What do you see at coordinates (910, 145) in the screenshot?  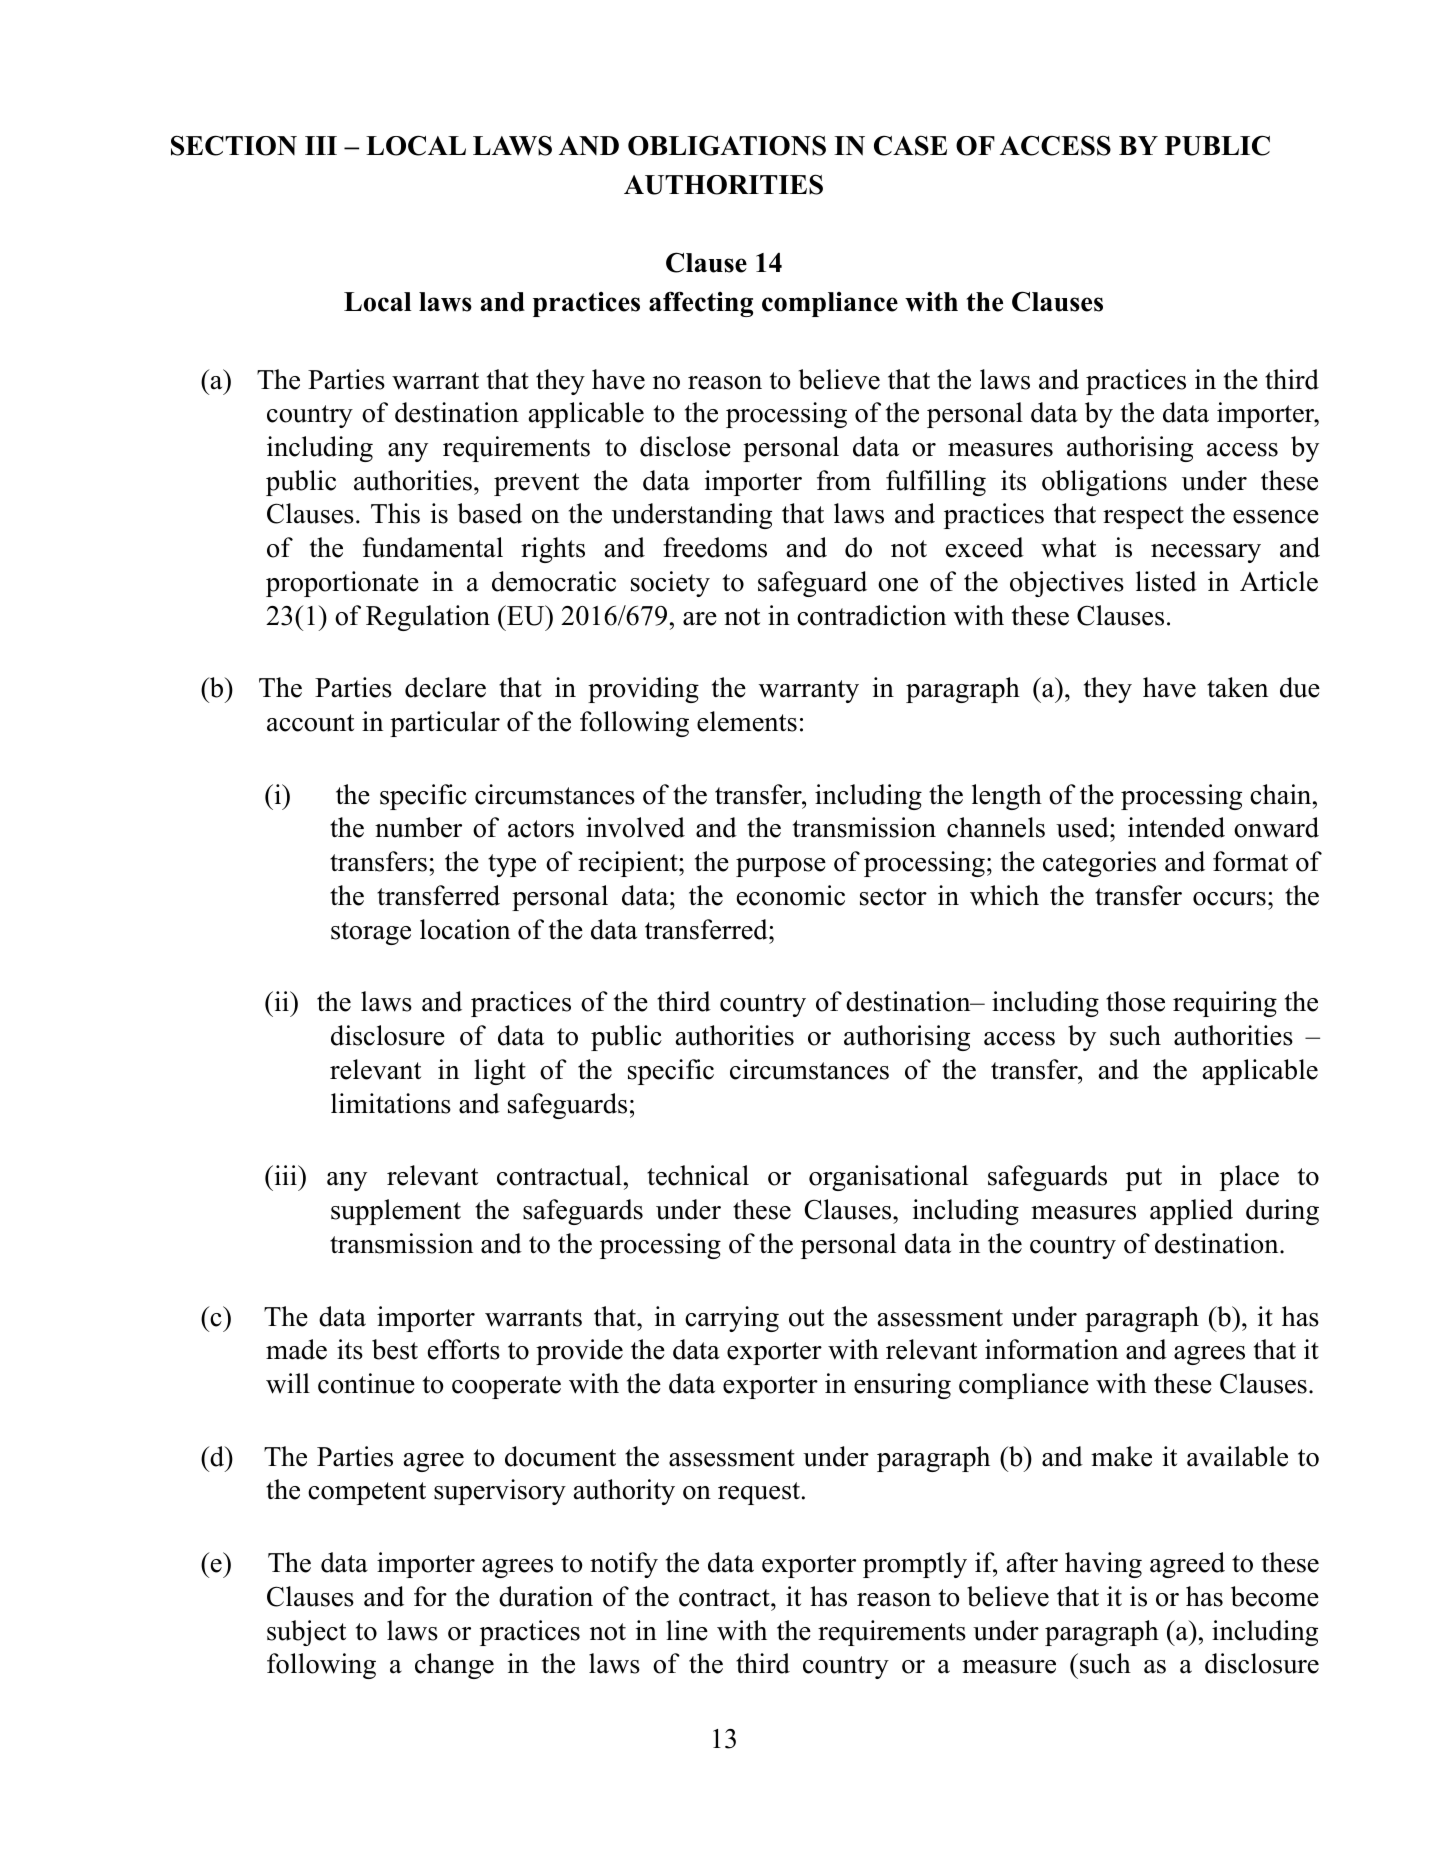 I see `CASE` at bounding box center [910, 145].
